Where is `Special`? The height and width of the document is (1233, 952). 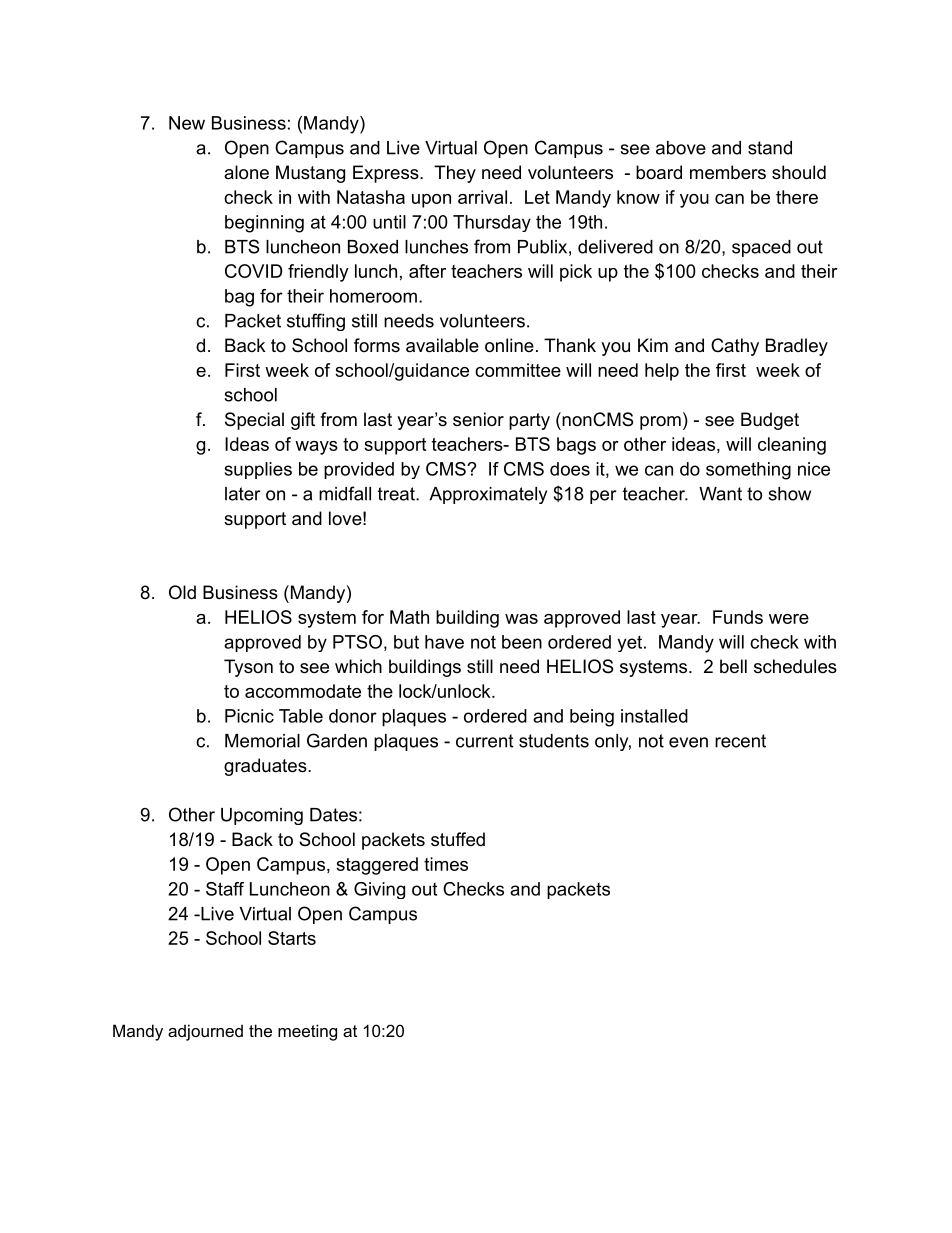 Special is located at coordinates (254, 421).
